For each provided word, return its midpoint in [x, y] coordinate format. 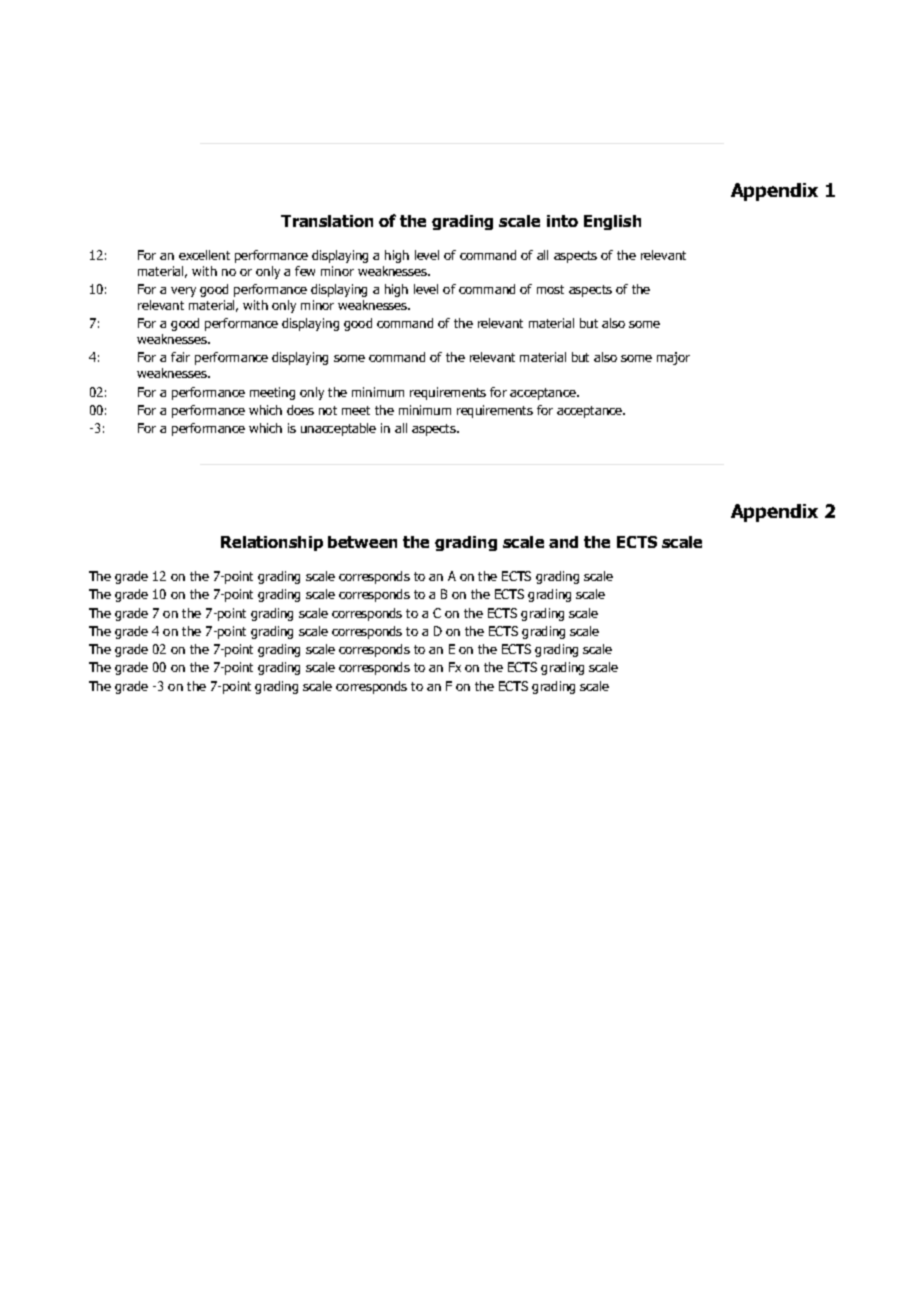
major [673, 358]
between [362, 542]
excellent [204, 255]
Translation [327, 221]
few [305, 271]
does [300, 410]
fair [180, 357]
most [550, 289]
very [183, 292]
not [328, 410]
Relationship [272, 543]
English [612, 222]
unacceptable [338, 429]
